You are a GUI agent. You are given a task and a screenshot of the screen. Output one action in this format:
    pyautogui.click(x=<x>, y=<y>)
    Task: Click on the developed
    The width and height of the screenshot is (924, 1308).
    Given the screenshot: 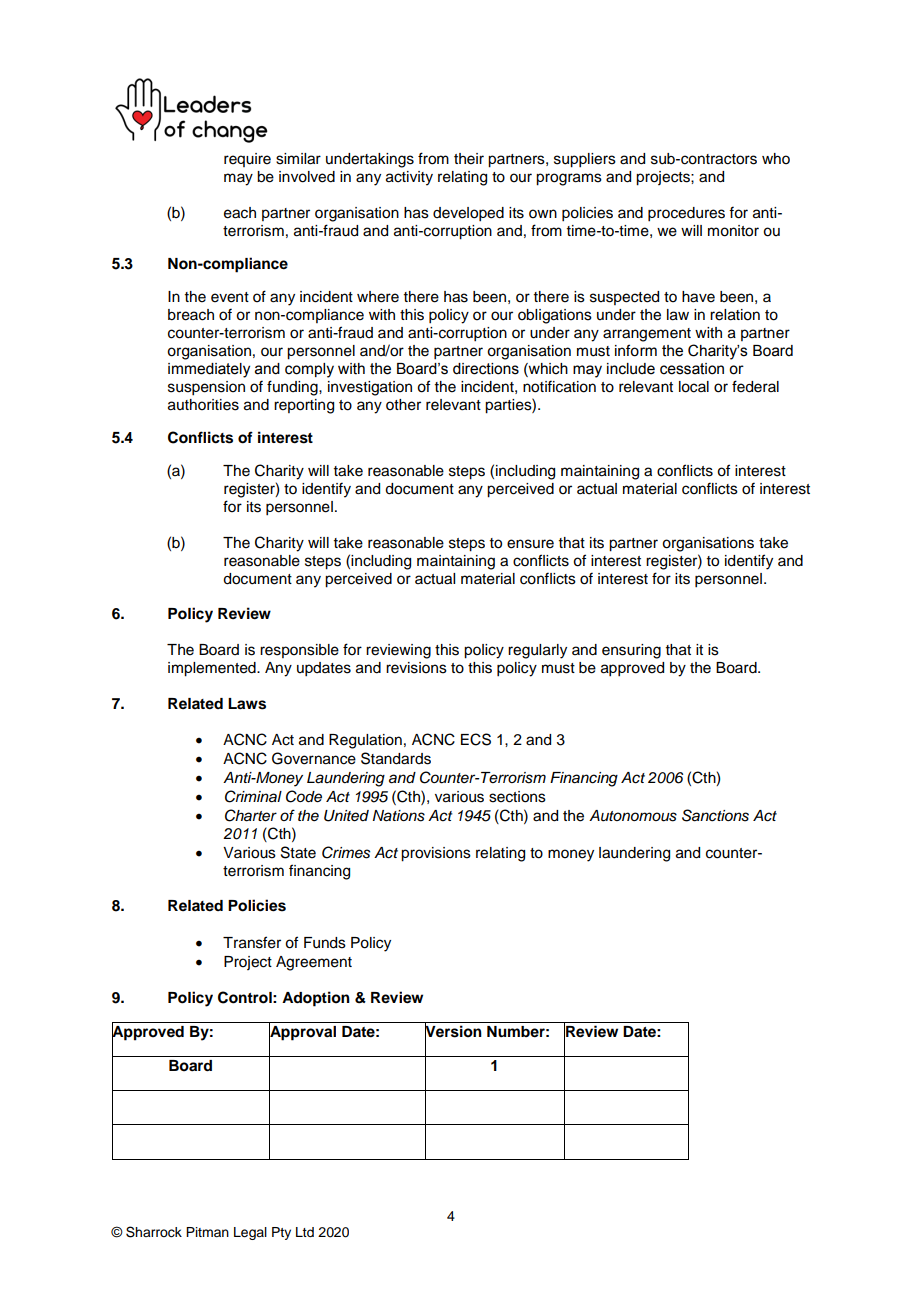 What is the action you would take?
    pyautogui.click(x=468, y=214)
